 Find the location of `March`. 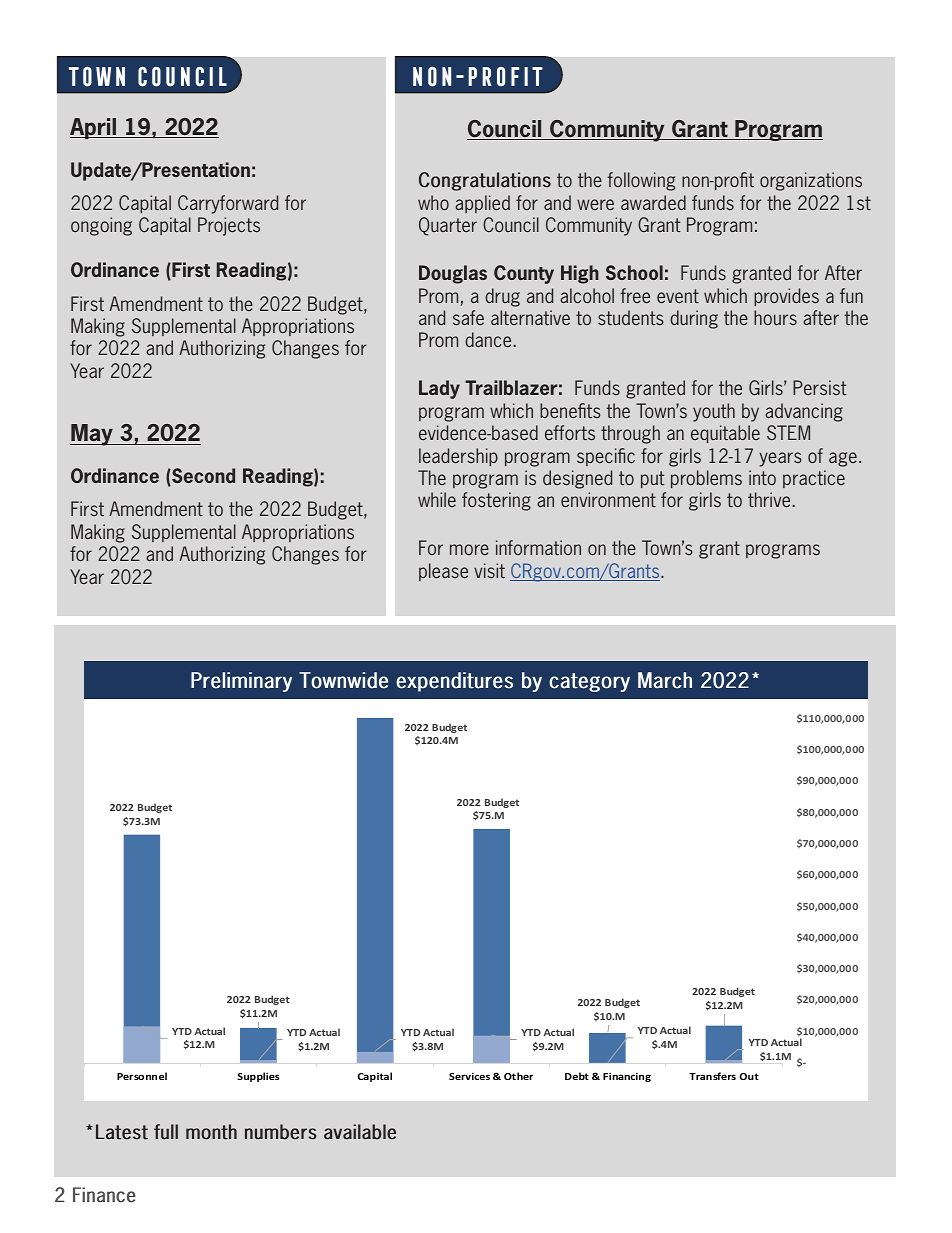

March is located at coordinates (665, 680).
